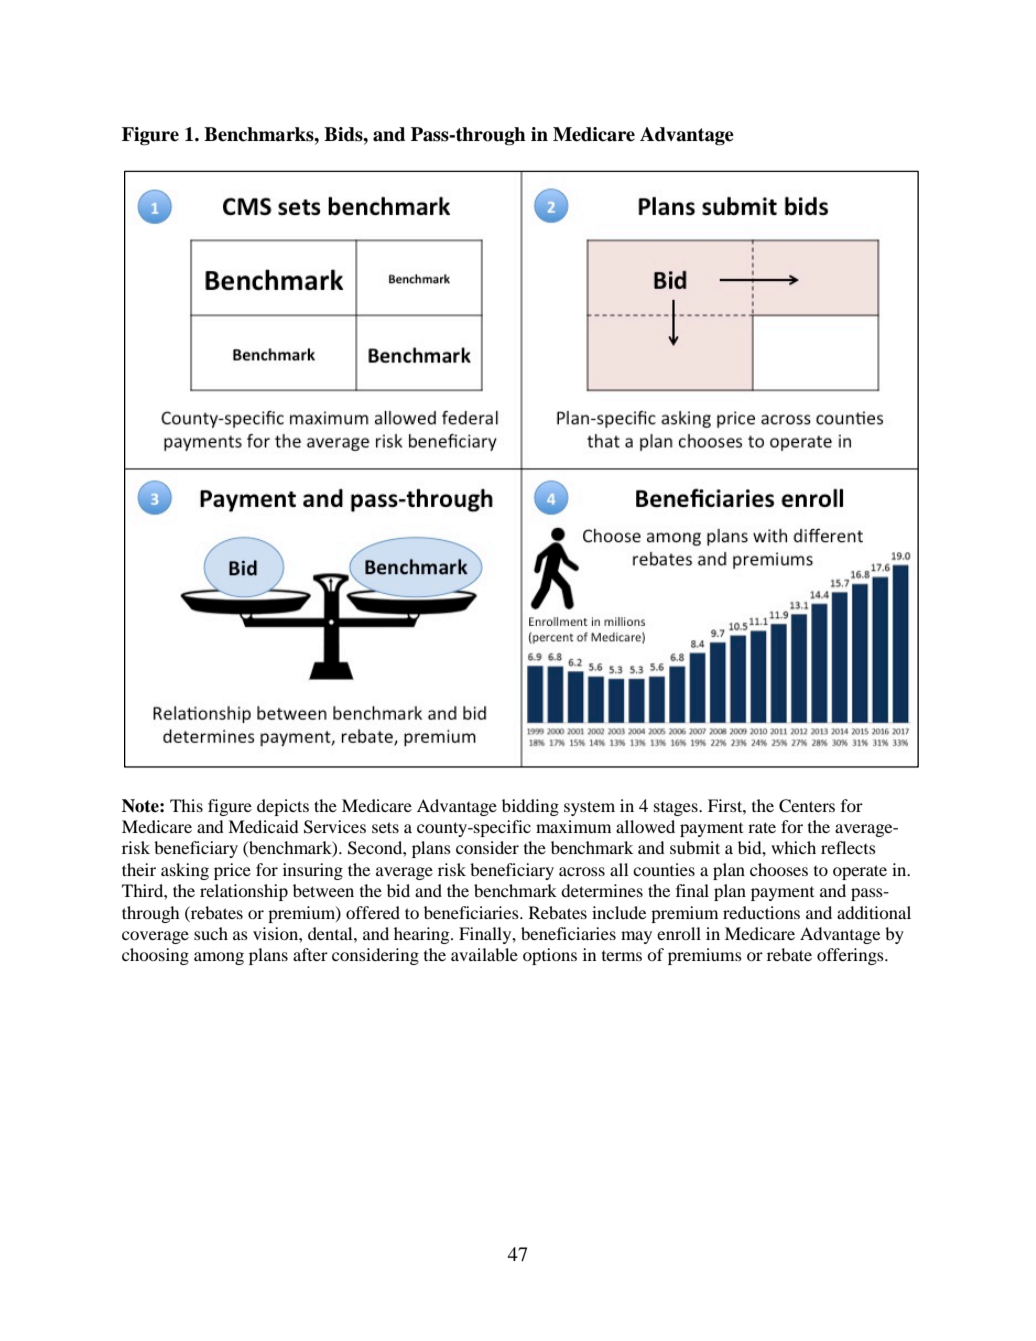  Describe the element at coordinates (807, 806) in the page. I see `Centers` at that location.
